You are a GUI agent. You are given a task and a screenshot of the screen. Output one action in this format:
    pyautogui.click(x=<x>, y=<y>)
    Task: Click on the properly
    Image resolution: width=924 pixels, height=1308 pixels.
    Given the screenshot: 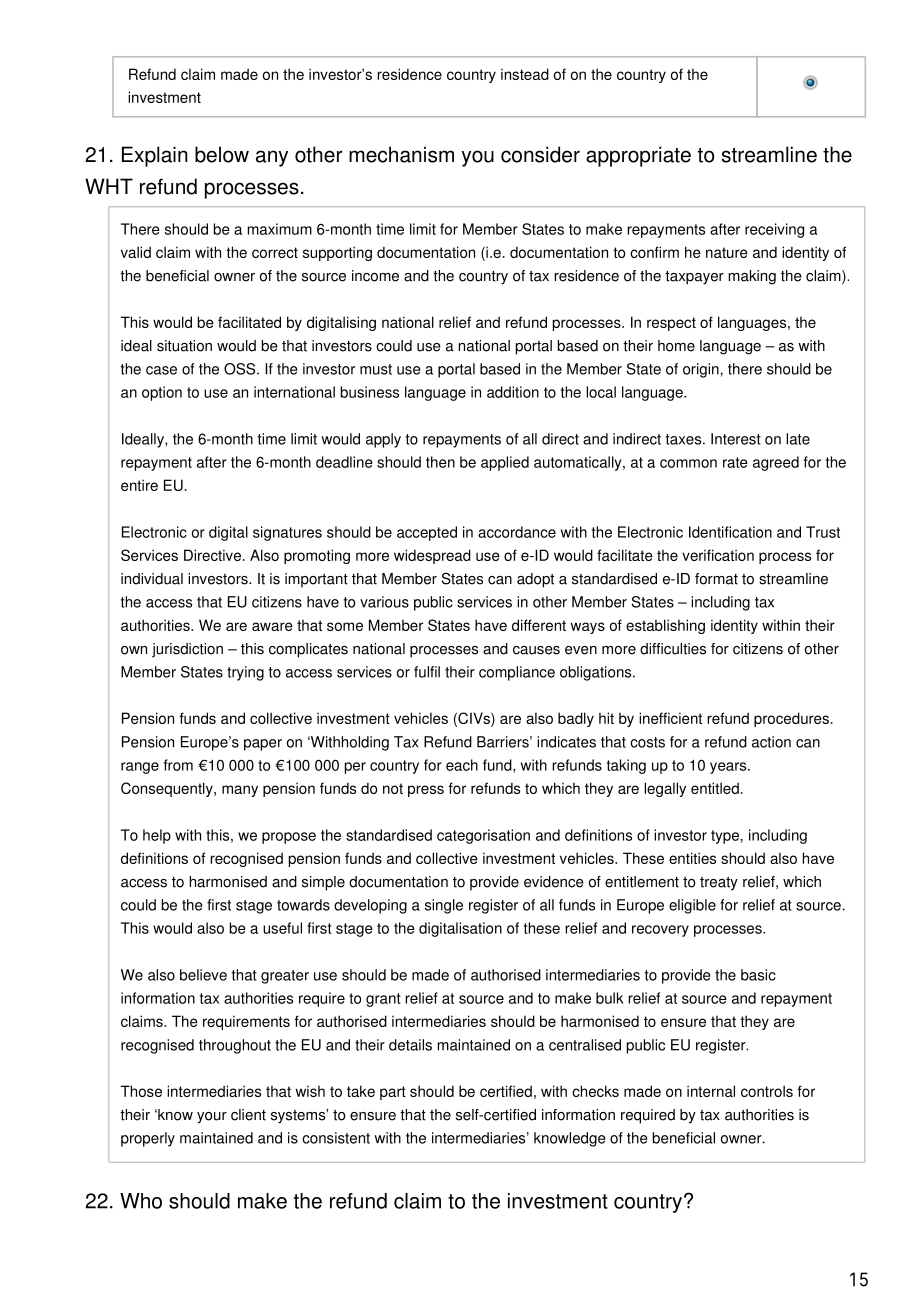 What is the action you would take?
    pyautogui.click(x=148, y=1139)
